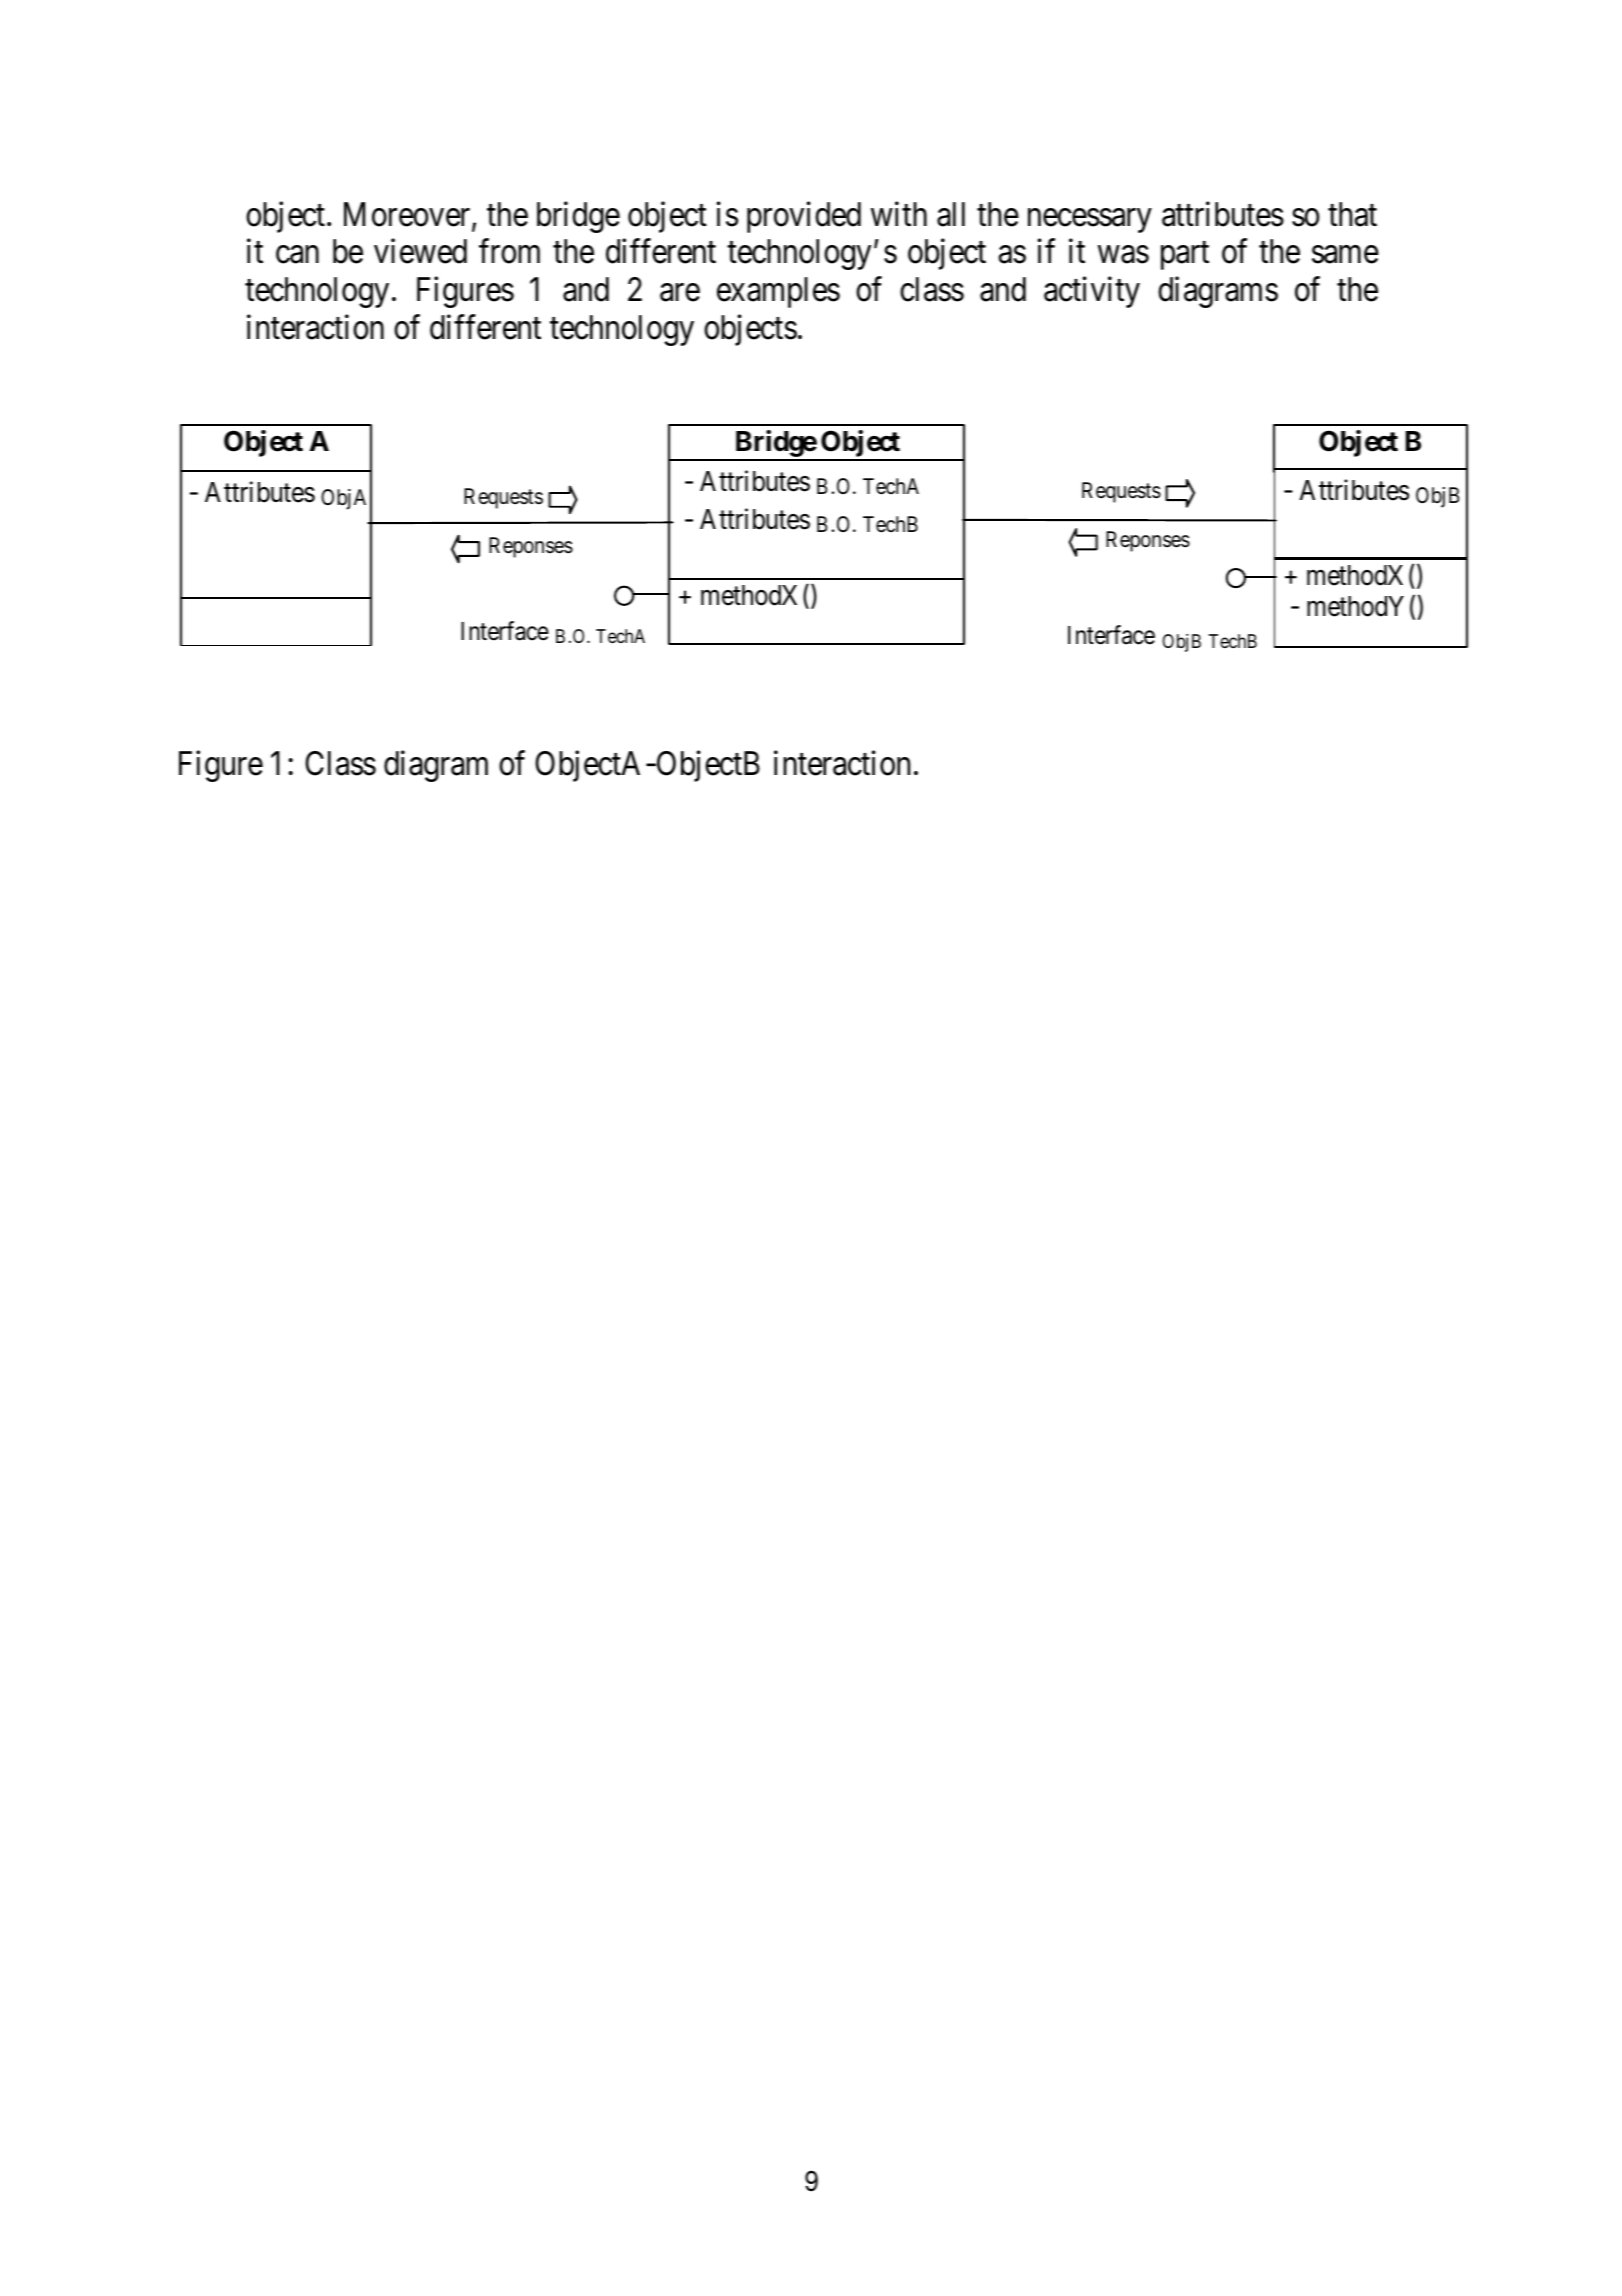  What do you see at coordinates (408, 215) in the screenshot?
I see `Moreover` at bounding box center [408, 215].
